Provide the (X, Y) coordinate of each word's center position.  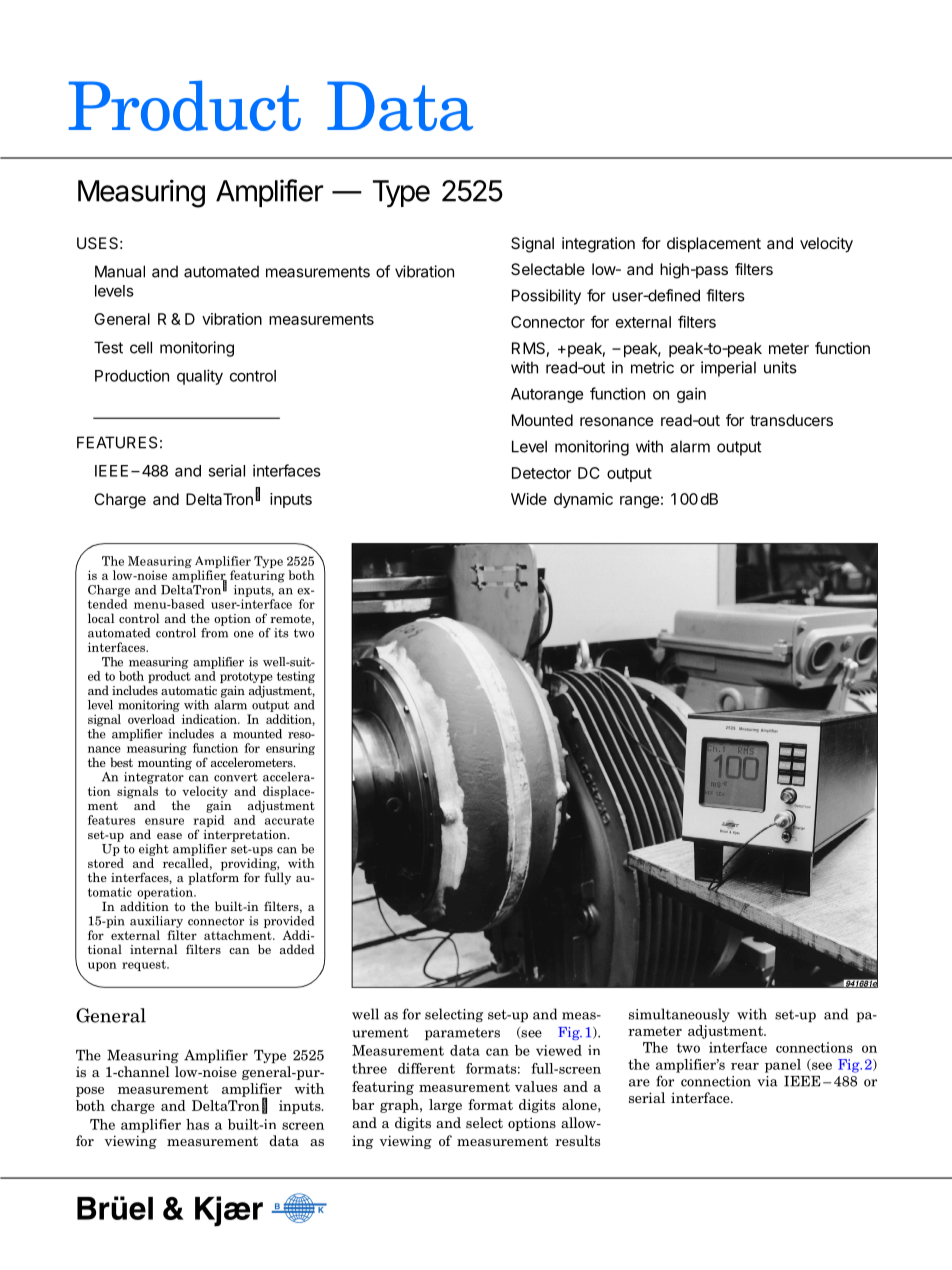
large (445, 1106)
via (767, 1081)
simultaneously (679, 1015)
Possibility (546, 297)
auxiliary (156, 922)
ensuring (290, 749)
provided (289, 922)
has (197, 1124)
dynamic (583, 500)
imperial (728, 369)
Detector (541, 473)
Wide (529, 499)
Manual (120, 271)
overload (151, 719)
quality (200, 377)
